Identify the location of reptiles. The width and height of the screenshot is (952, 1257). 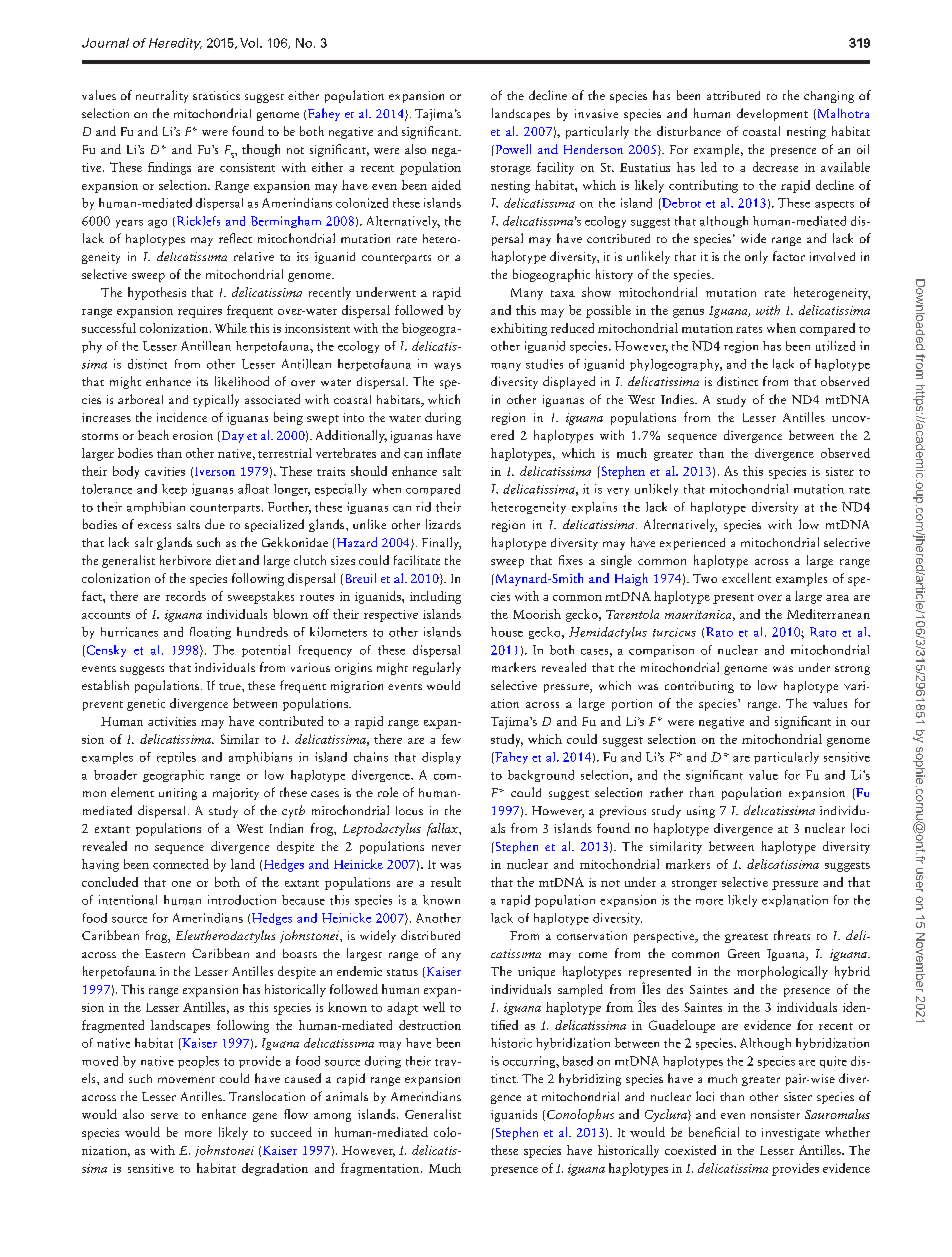
(176, 758).
